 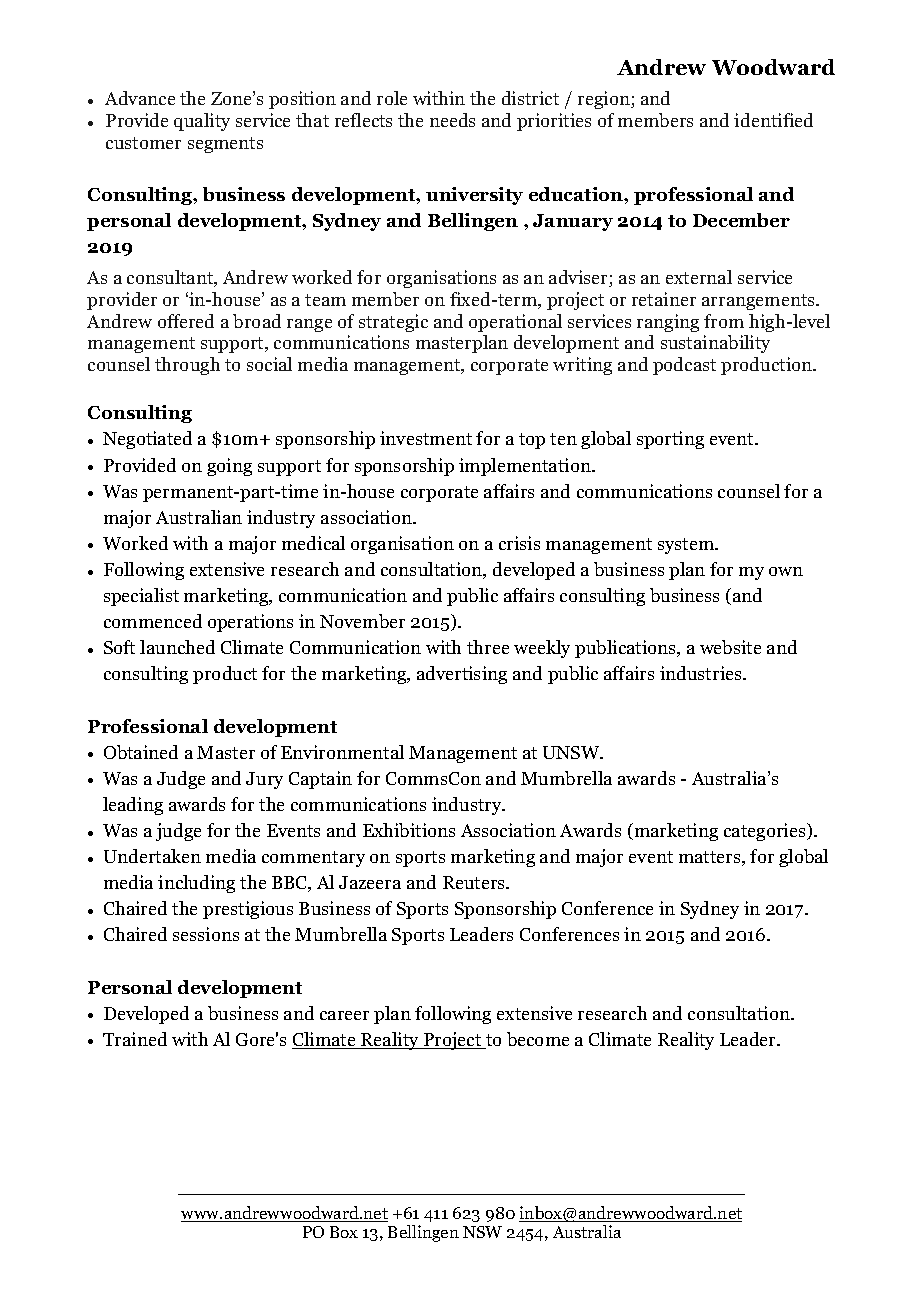 What do you see at coordinates (538, 1039) in the document?
I see `become` at bounding box center [538, 1039].
